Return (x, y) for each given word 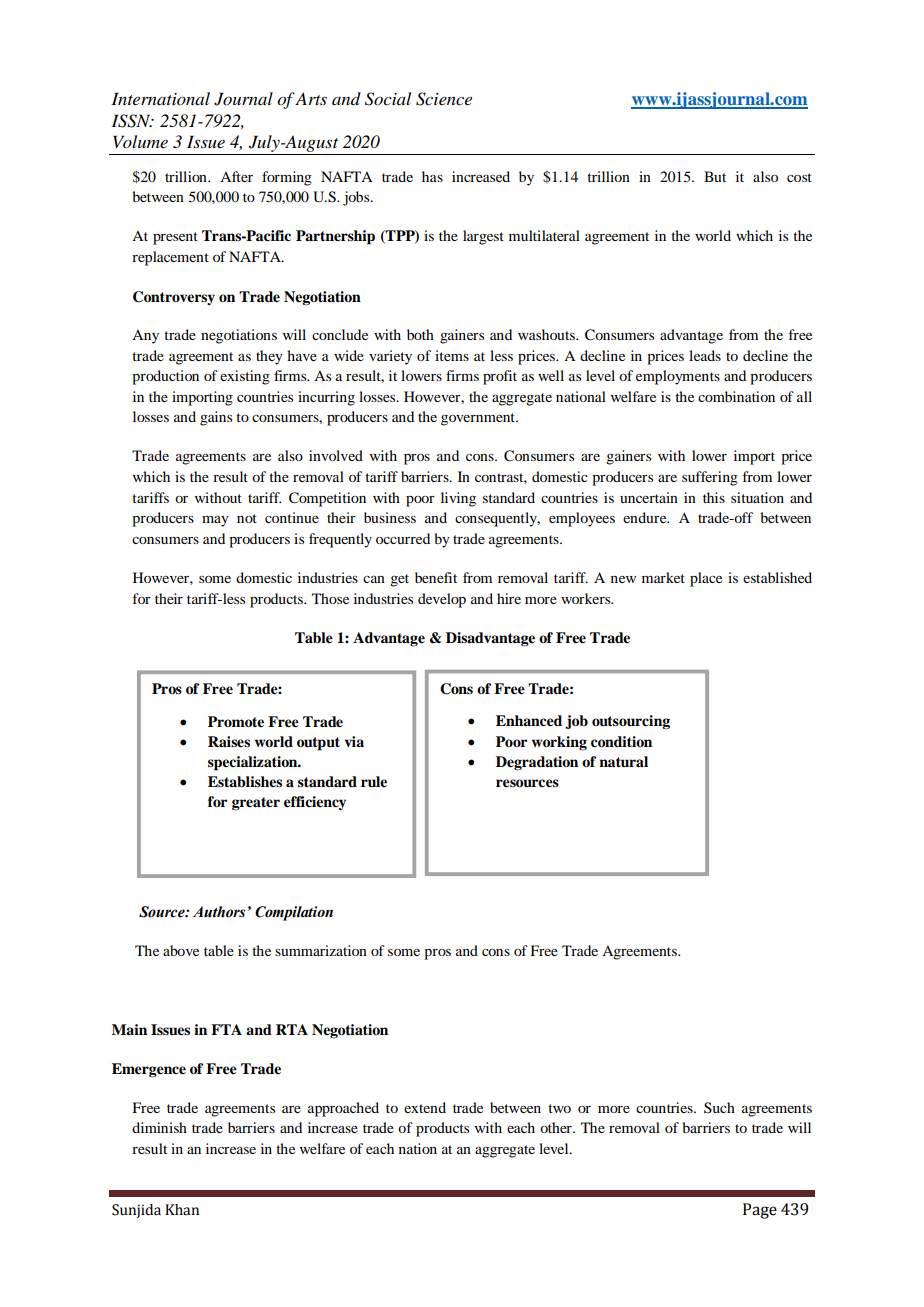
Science (444, 99)
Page (760, 1211)
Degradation (537, 763)
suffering (710, 478)
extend (425, 1107)
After (236, 176)
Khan (182, 1210)
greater (256, 804)
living (458, 499)
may (215, 521)
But (715, 176)
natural (623, 762)
